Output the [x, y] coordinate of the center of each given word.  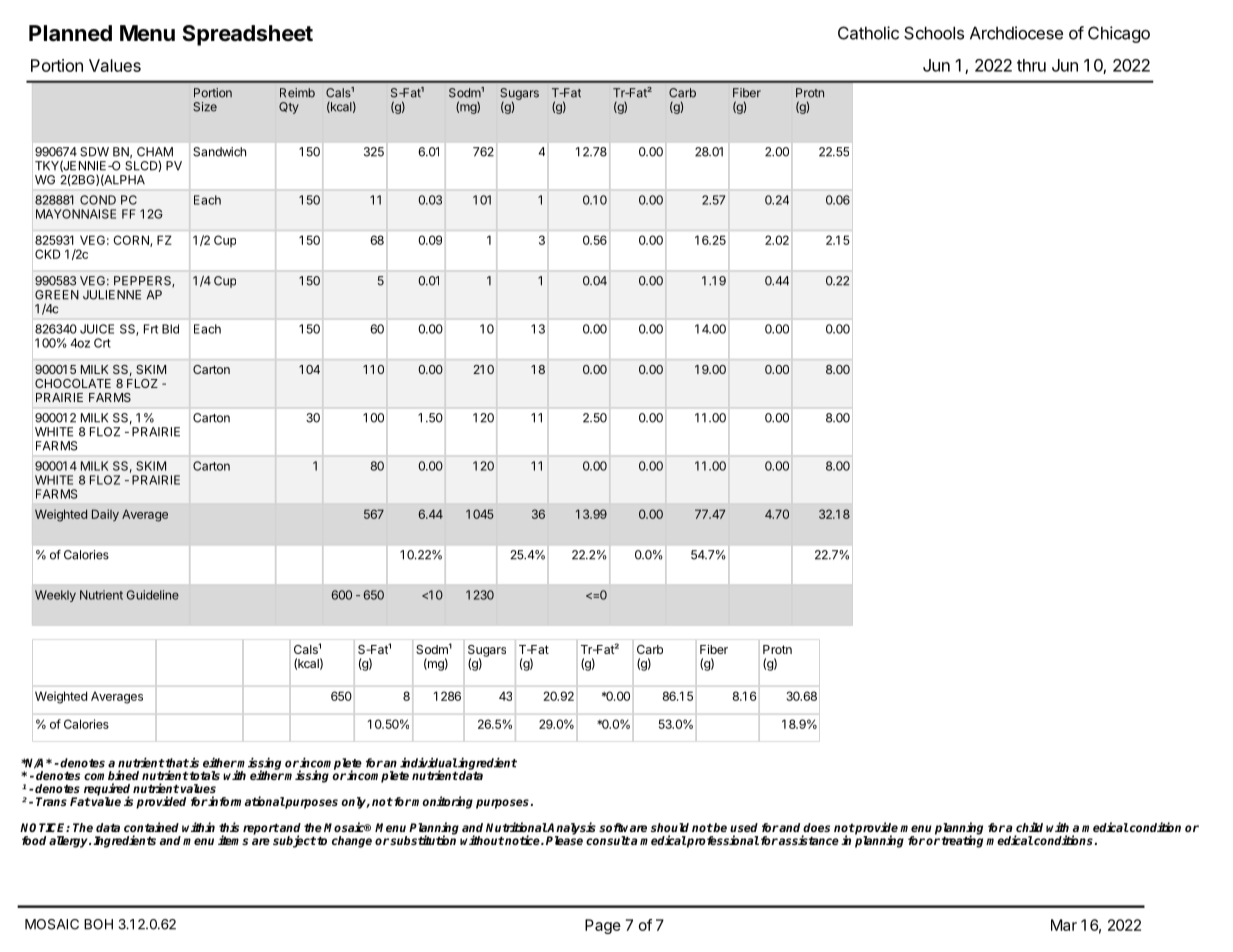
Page [603, 926]
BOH [98, 924]
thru [1031, 65]
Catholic [868, 33]
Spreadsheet [247, 35]
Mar [1064, 925]
